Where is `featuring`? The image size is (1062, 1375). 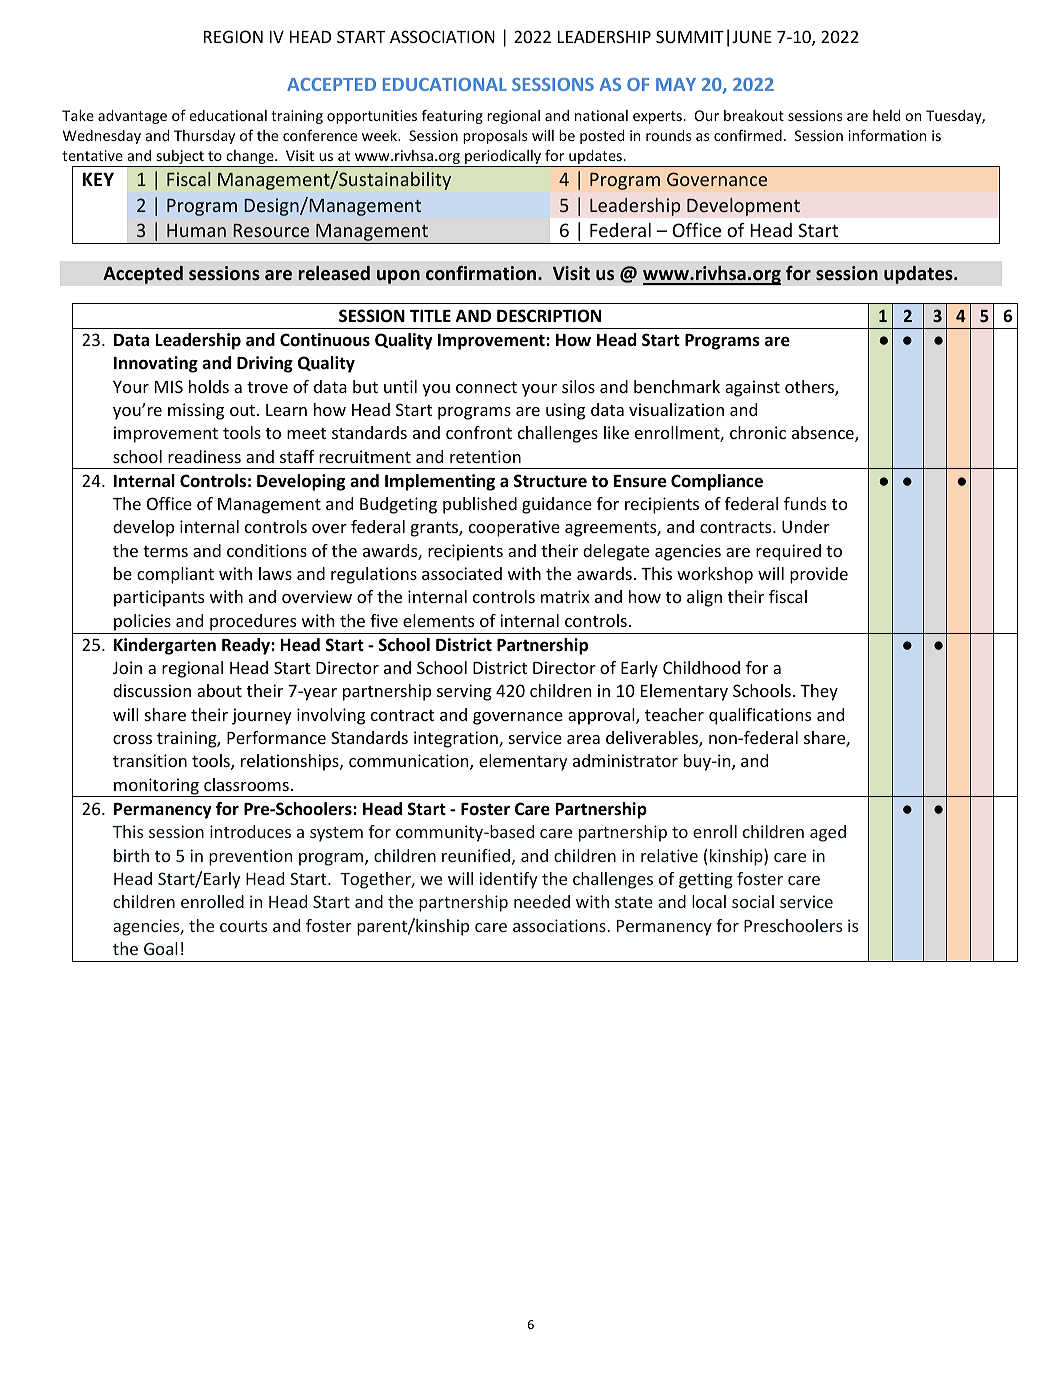 featuring is located at coordinates (452, 116).
